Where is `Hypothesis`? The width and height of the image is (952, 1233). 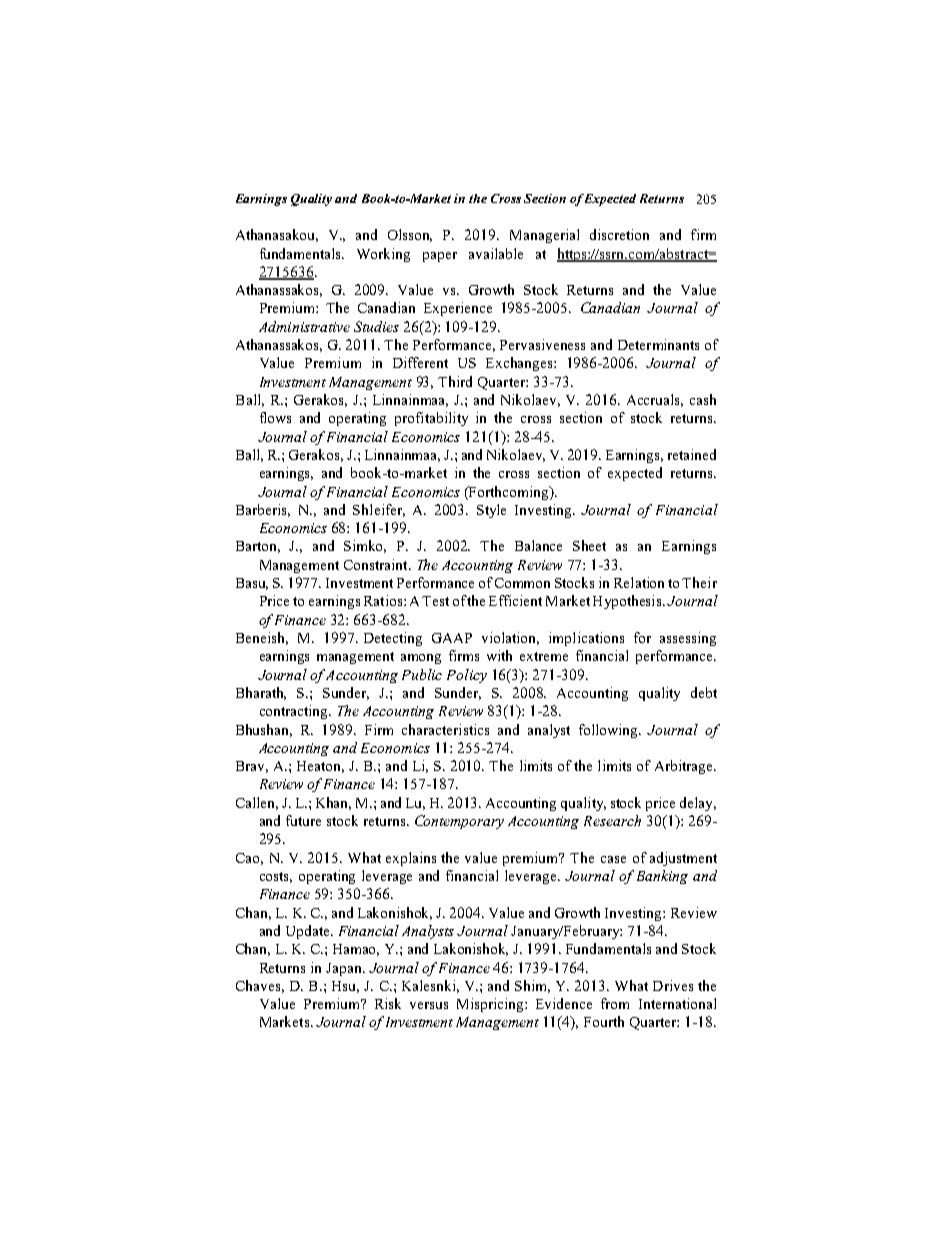 Hypothesis is located at coordinates (628, 602).
